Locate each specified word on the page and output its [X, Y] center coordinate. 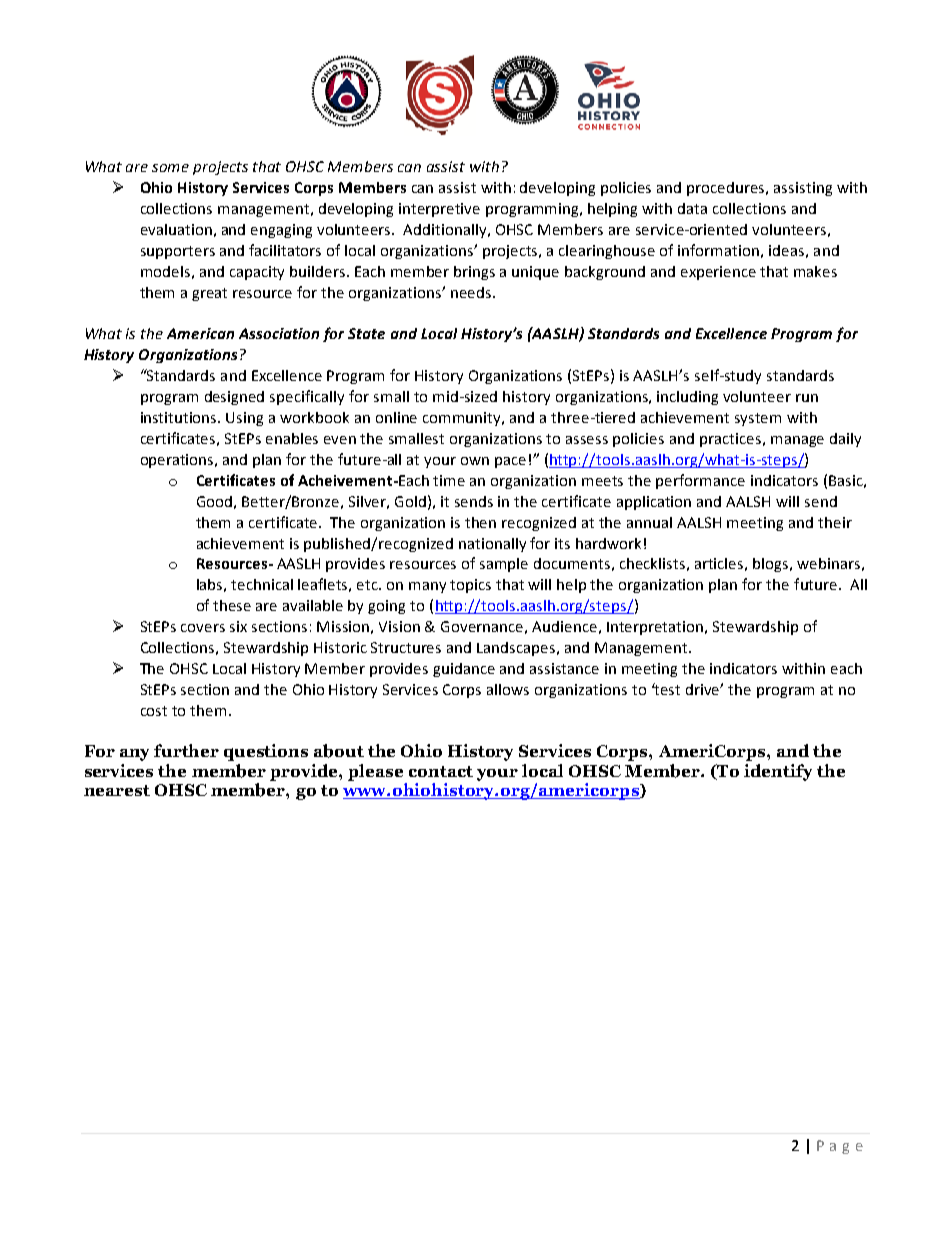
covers [203, 628]
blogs [772, 565]
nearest [117, 790]
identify [778, 772]
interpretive [439, 210]
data [692, 208]
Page [840, 1147]
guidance [464, 670]
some [170, 168]
